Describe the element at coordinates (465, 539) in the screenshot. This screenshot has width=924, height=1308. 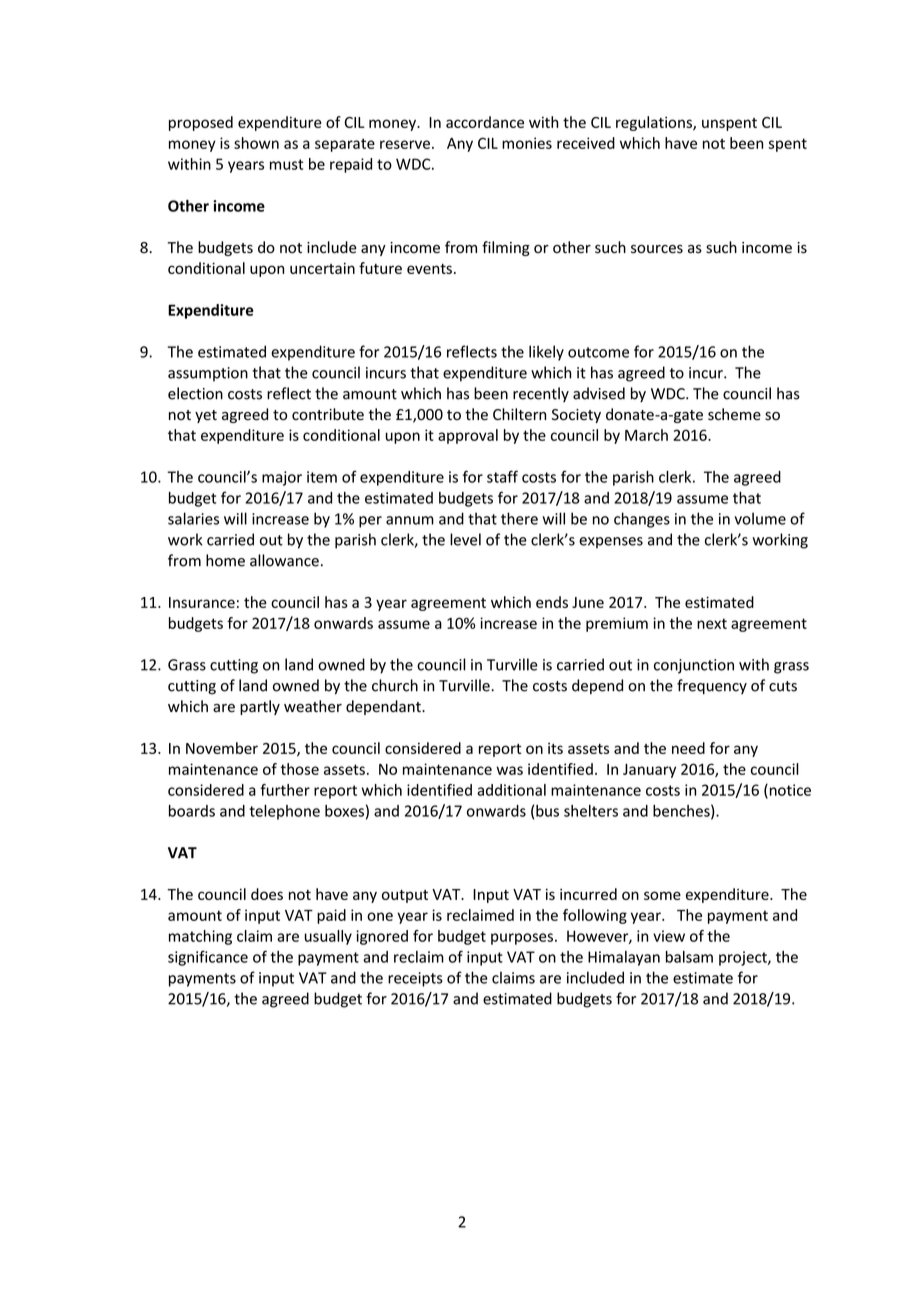
I see `level` at that location.
